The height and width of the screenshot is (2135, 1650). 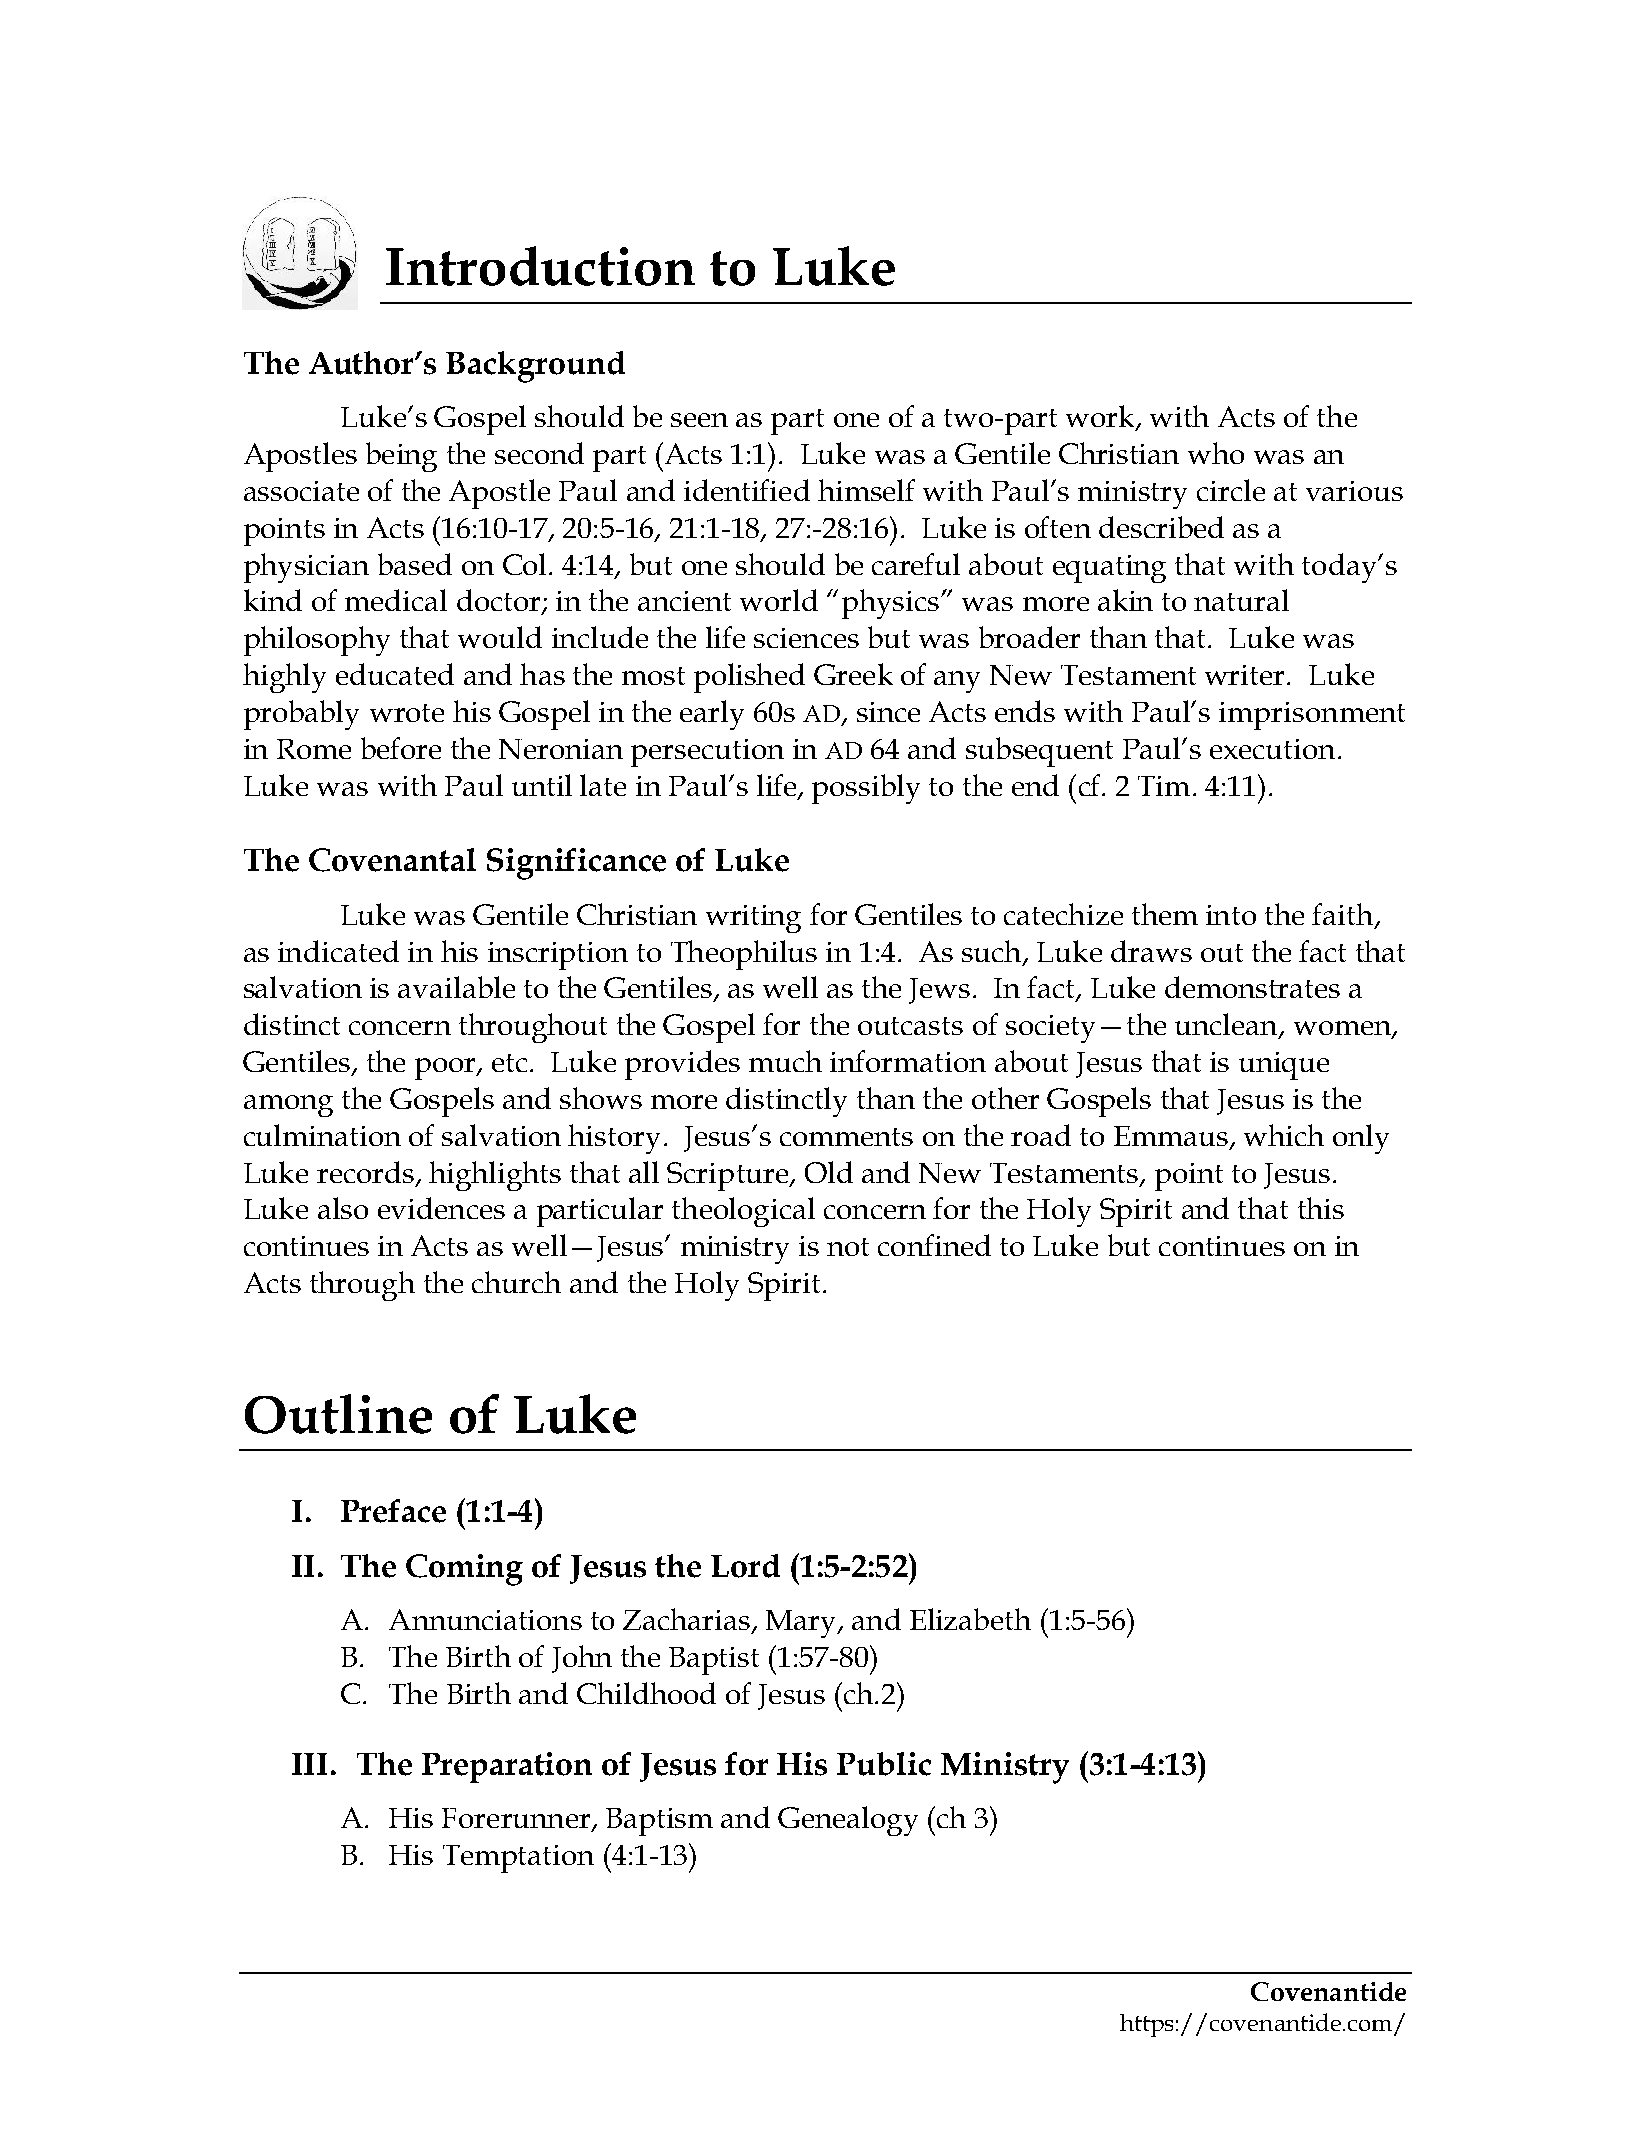 What do you see at coordinates (1321, 1208) in the screenshot?
I see `this` at bounding box center [1321, 1208].
